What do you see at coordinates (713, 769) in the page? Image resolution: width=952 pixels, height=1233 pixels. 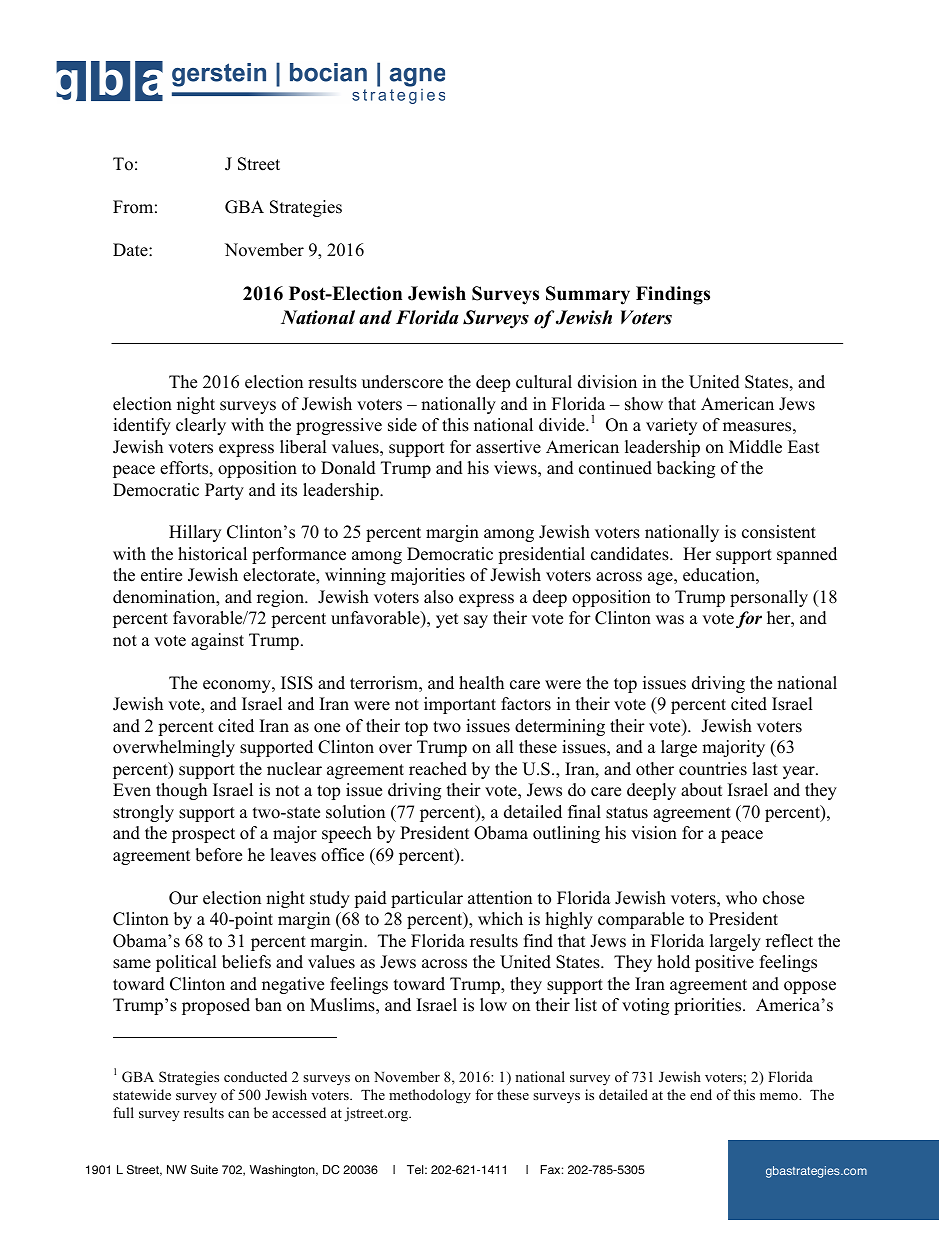 I see `countries` at bounding box center [713, 769].
